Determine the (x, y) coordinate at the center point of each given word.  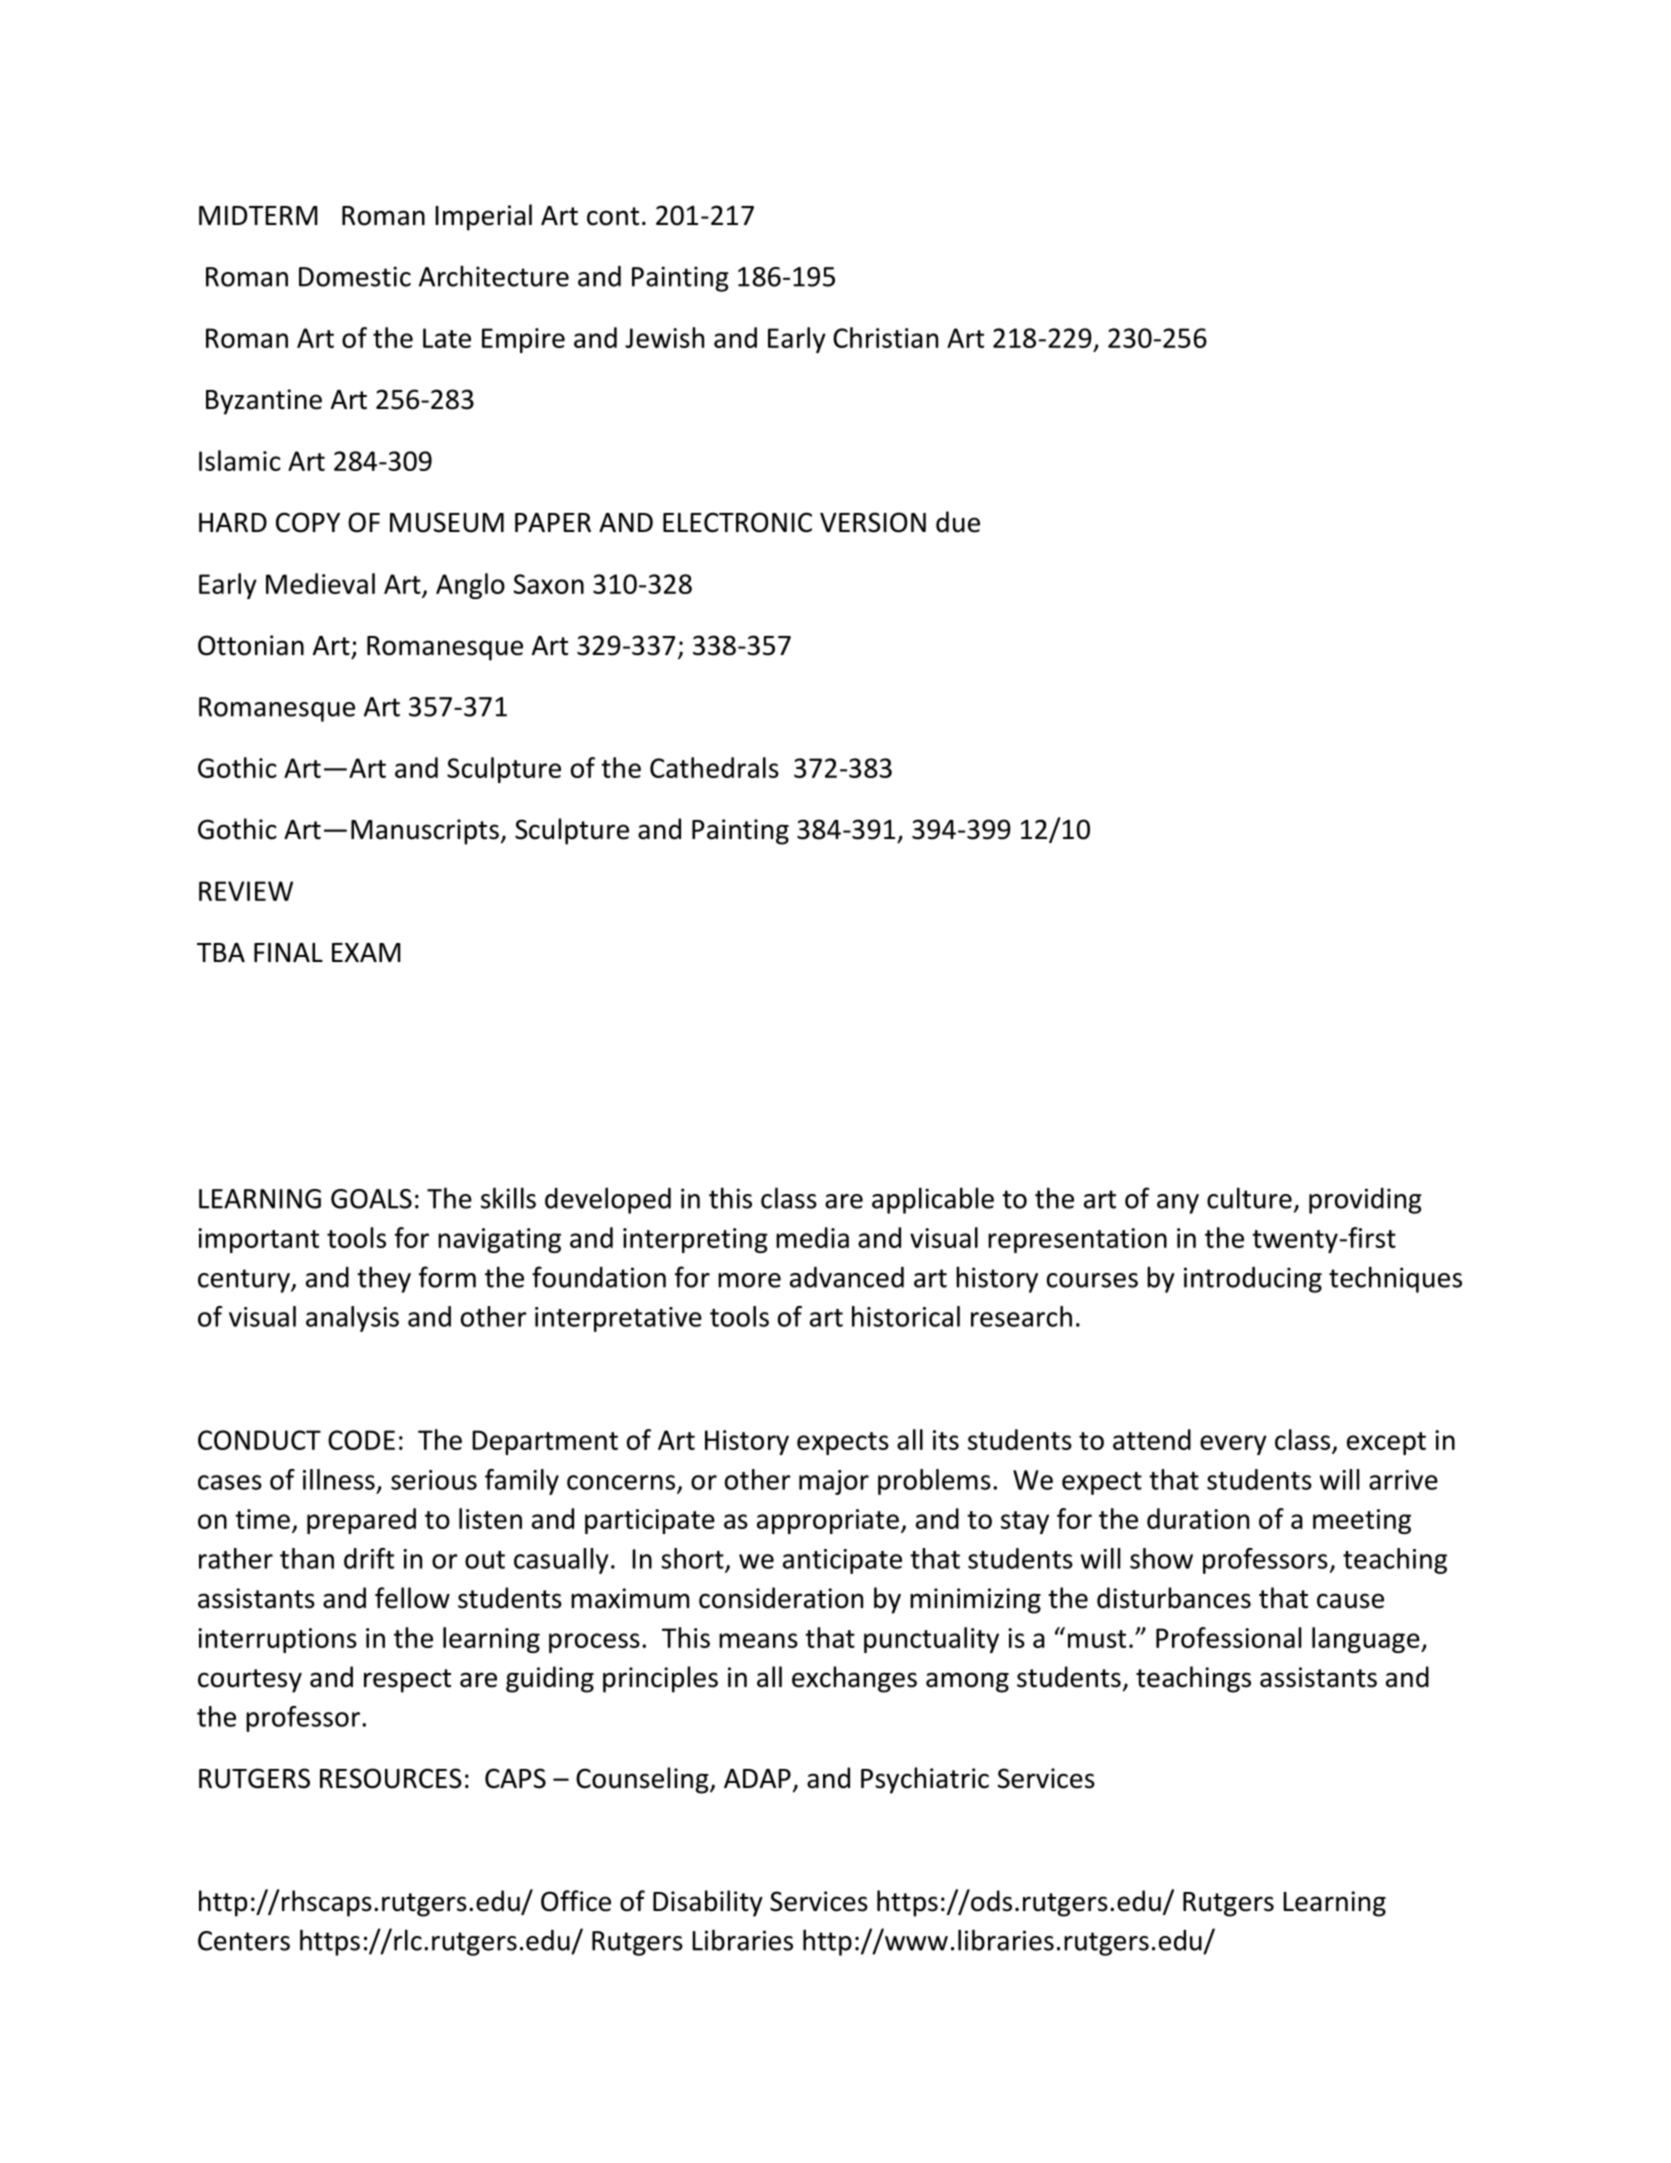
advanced (847, 1277)
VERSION (873, 522)
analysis (352, 1319)
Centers (244, 1941)
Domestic (355, 276)
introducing (1253, 1280)
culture (1249, 1198)
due (958, 522)
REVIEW (246, 891)
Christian (885, 337)
